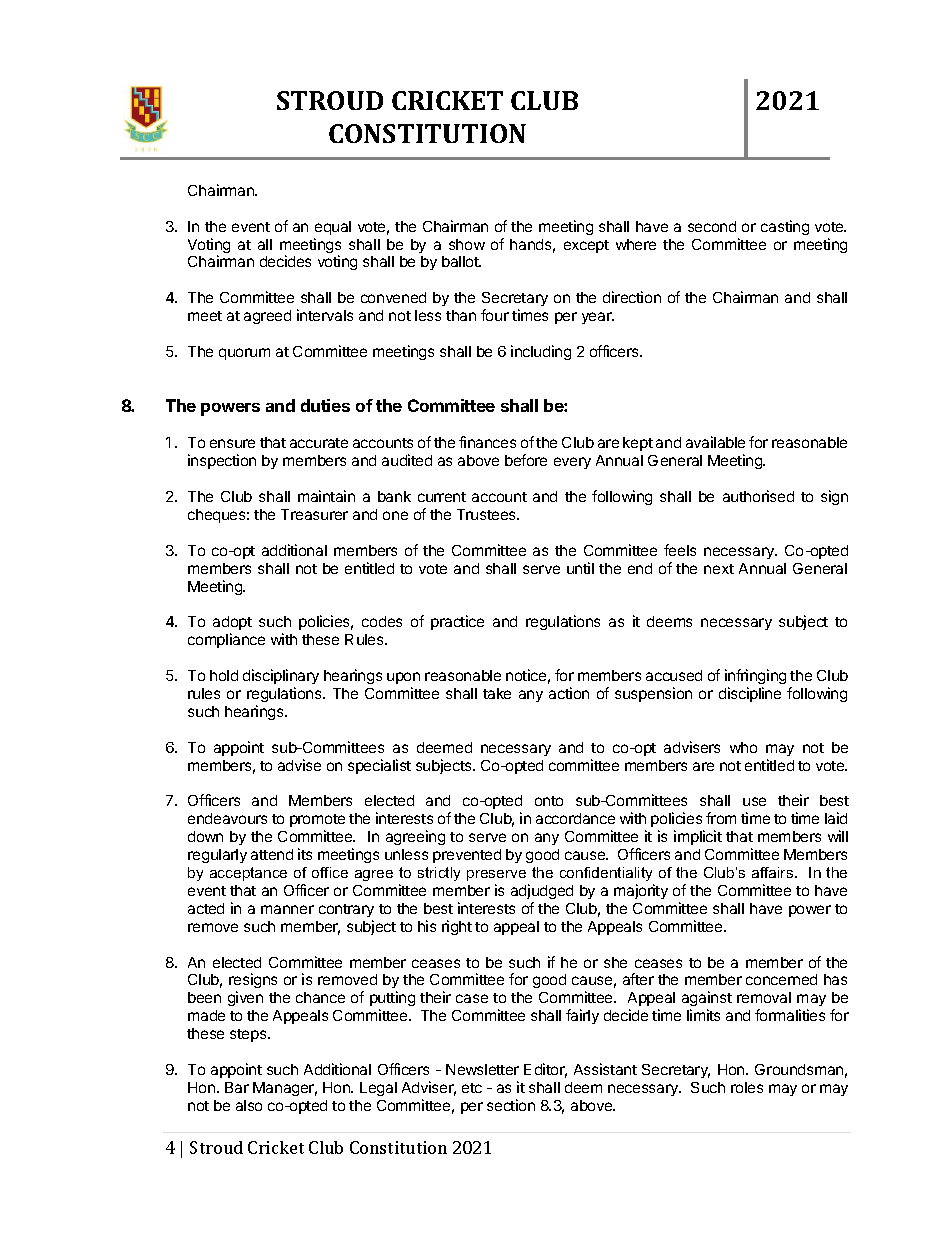 This document has height=1233, width=952. I want to click on promote, so click(317, 822).
